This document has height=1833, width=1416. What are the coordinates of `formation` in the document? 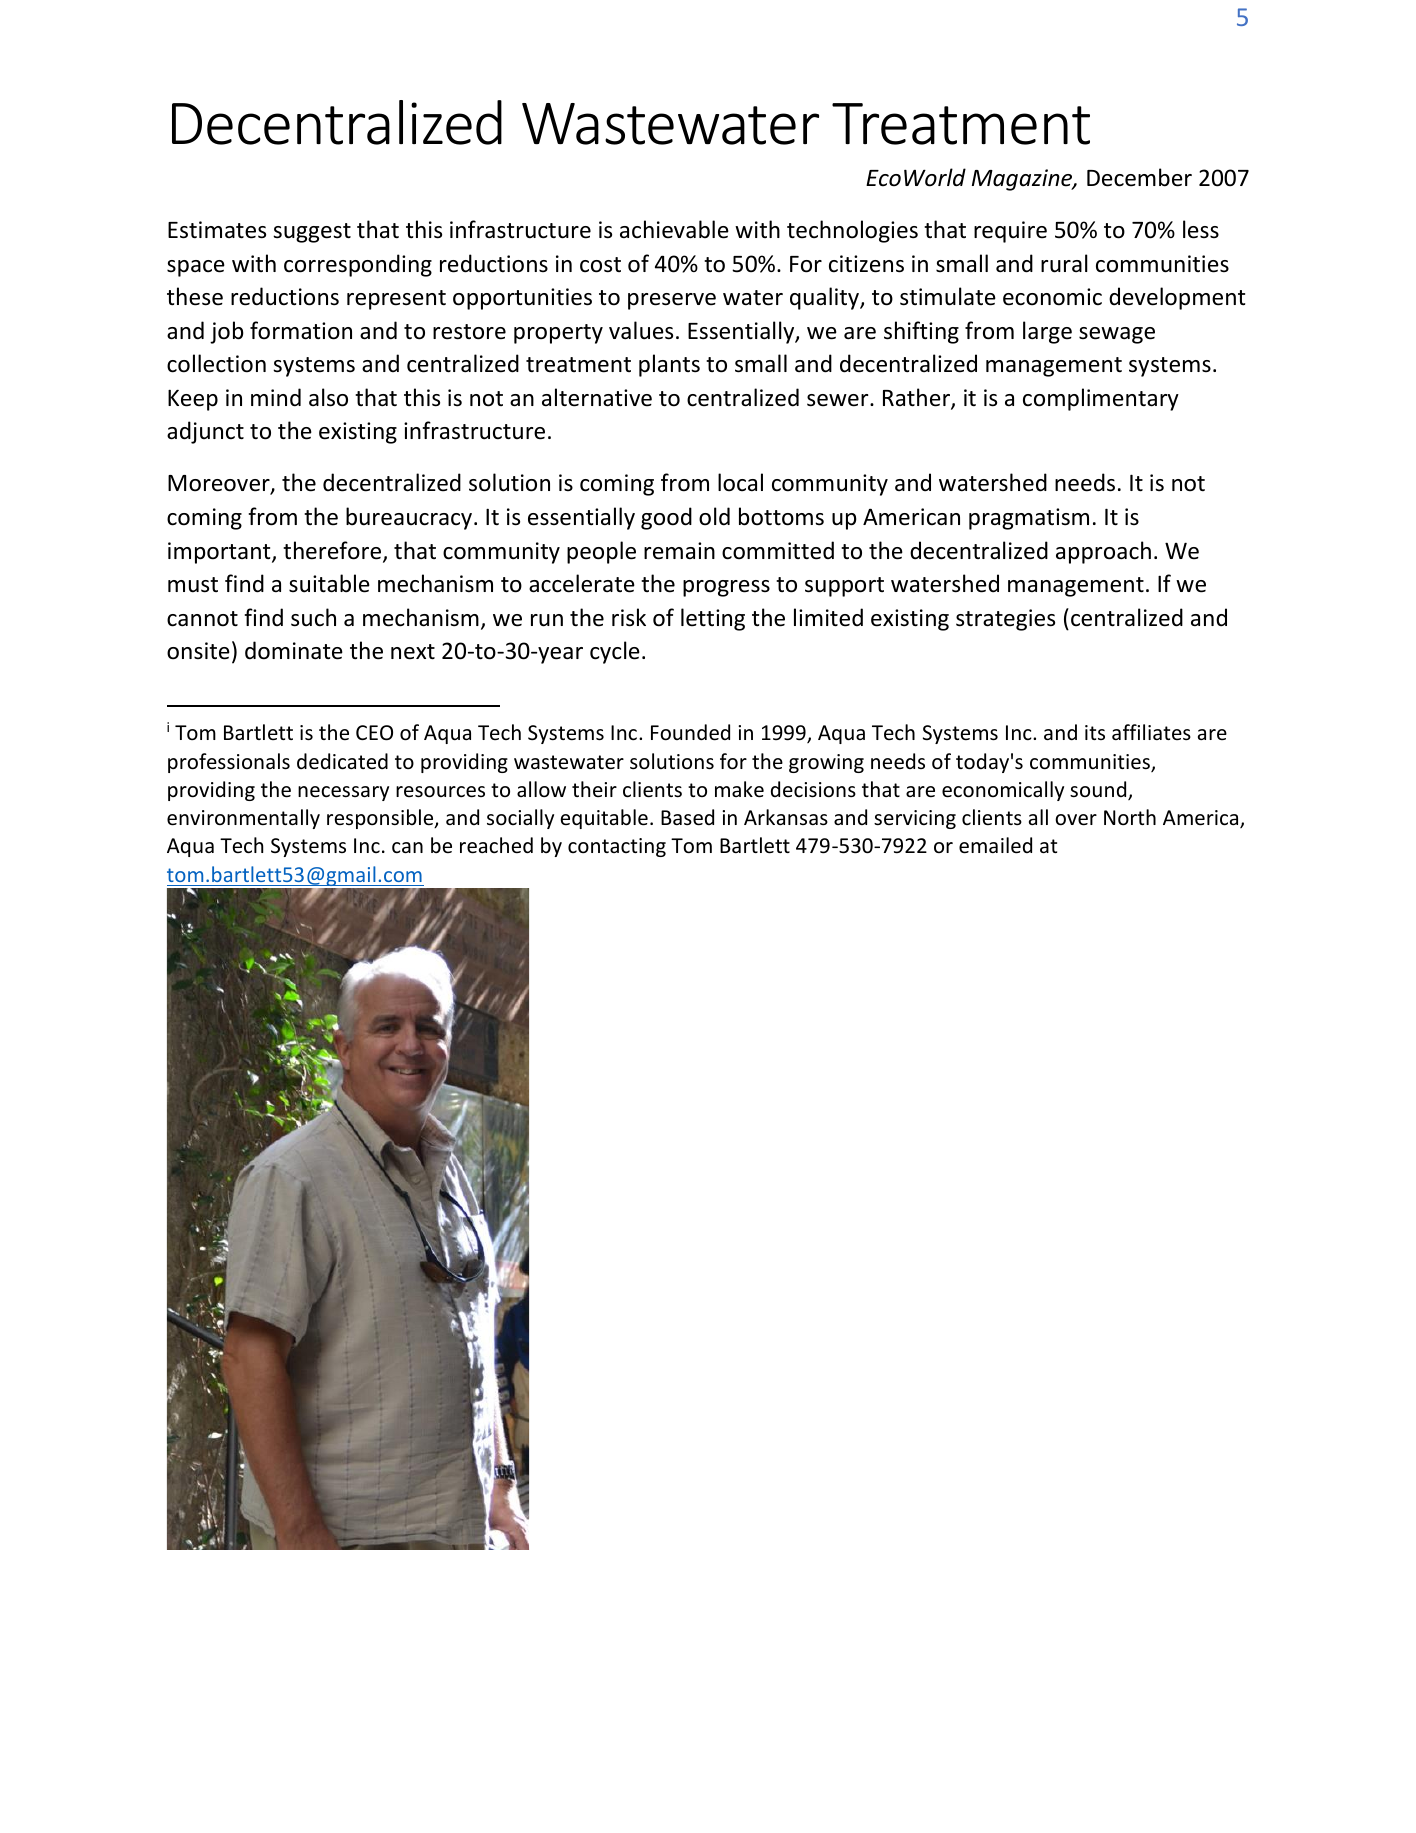 It's located at (301, 330).
